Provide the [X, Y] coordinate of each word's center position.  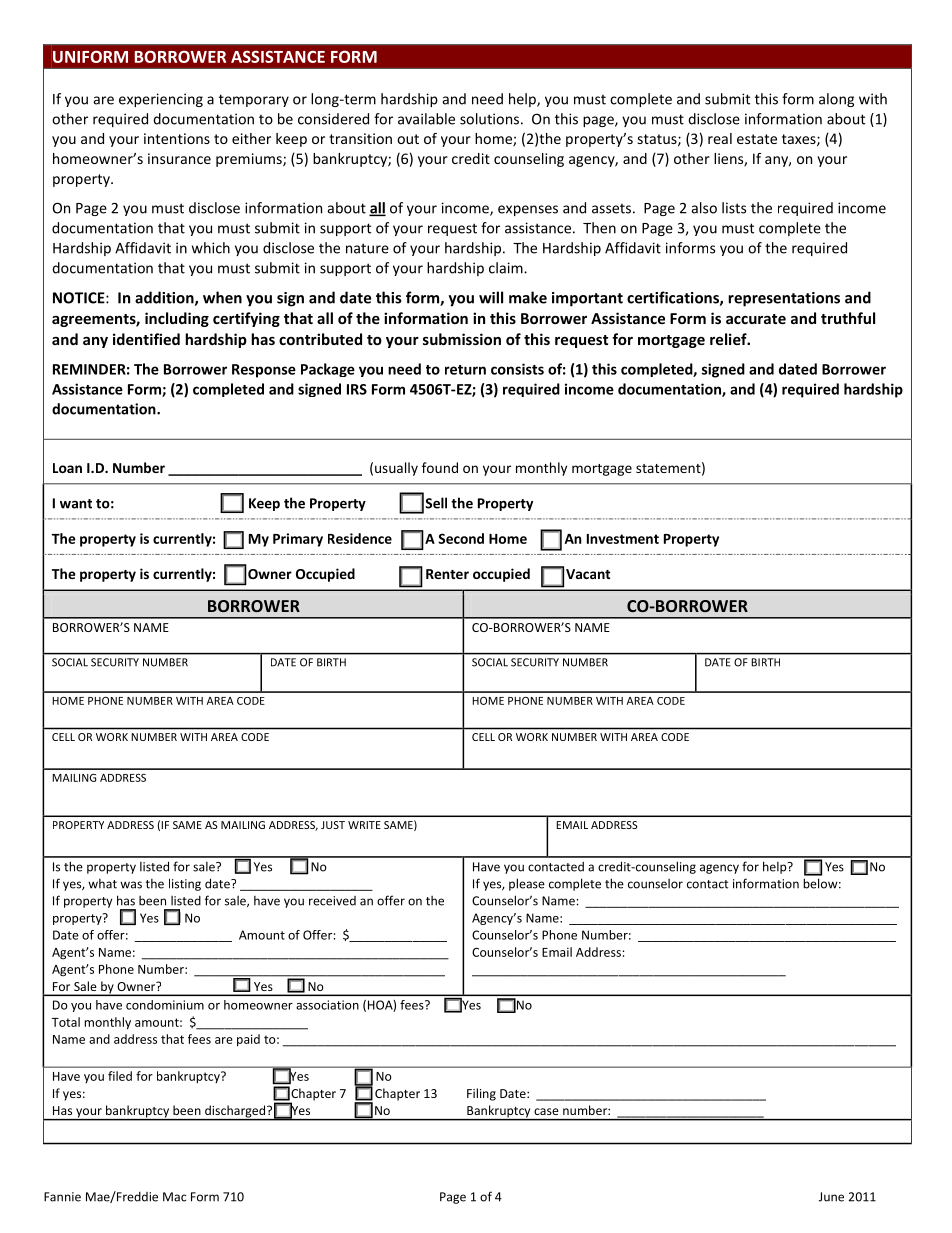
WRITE [364, 825]
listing [185, 884]
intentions [177, 138]
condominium [165, 1005]
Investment [623, 539]
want [76, 504]
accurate [756, 319]
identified [146, 339]
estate [757, 139]
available [426, 119]
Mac [174, 1197]
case [546, 1111]
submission [462, 339]
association [327, 1005]
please [527, 884]
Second [461, 538]
